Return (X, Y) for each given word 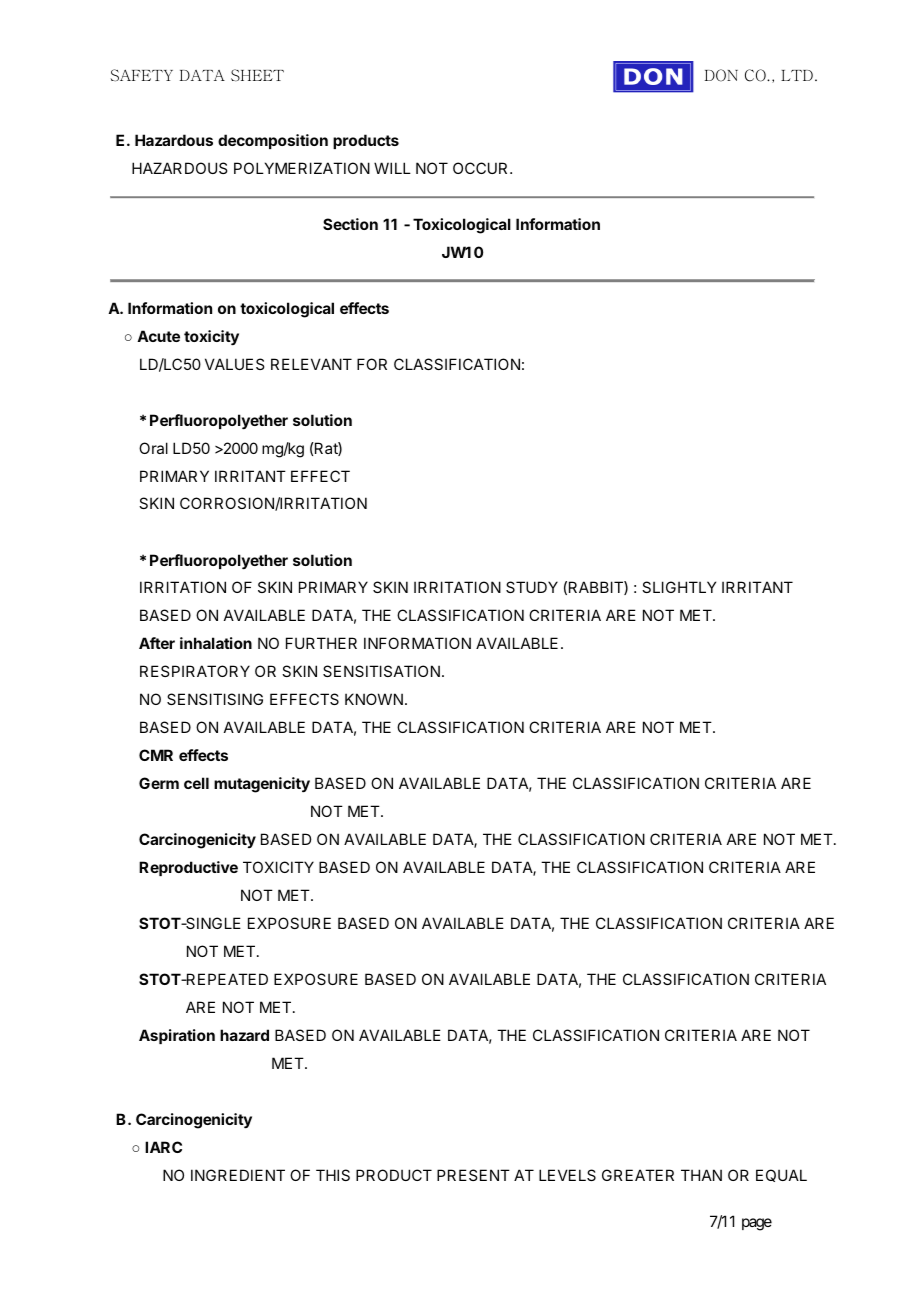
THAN (701, 1175)
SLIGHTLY (679, 587)
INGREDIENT (238, 1175)
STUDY (532, 587)
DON (721, 75)
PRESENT (473, 1175)
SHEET (257, 75)
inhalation (216, 643)
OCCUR (482, 168)
